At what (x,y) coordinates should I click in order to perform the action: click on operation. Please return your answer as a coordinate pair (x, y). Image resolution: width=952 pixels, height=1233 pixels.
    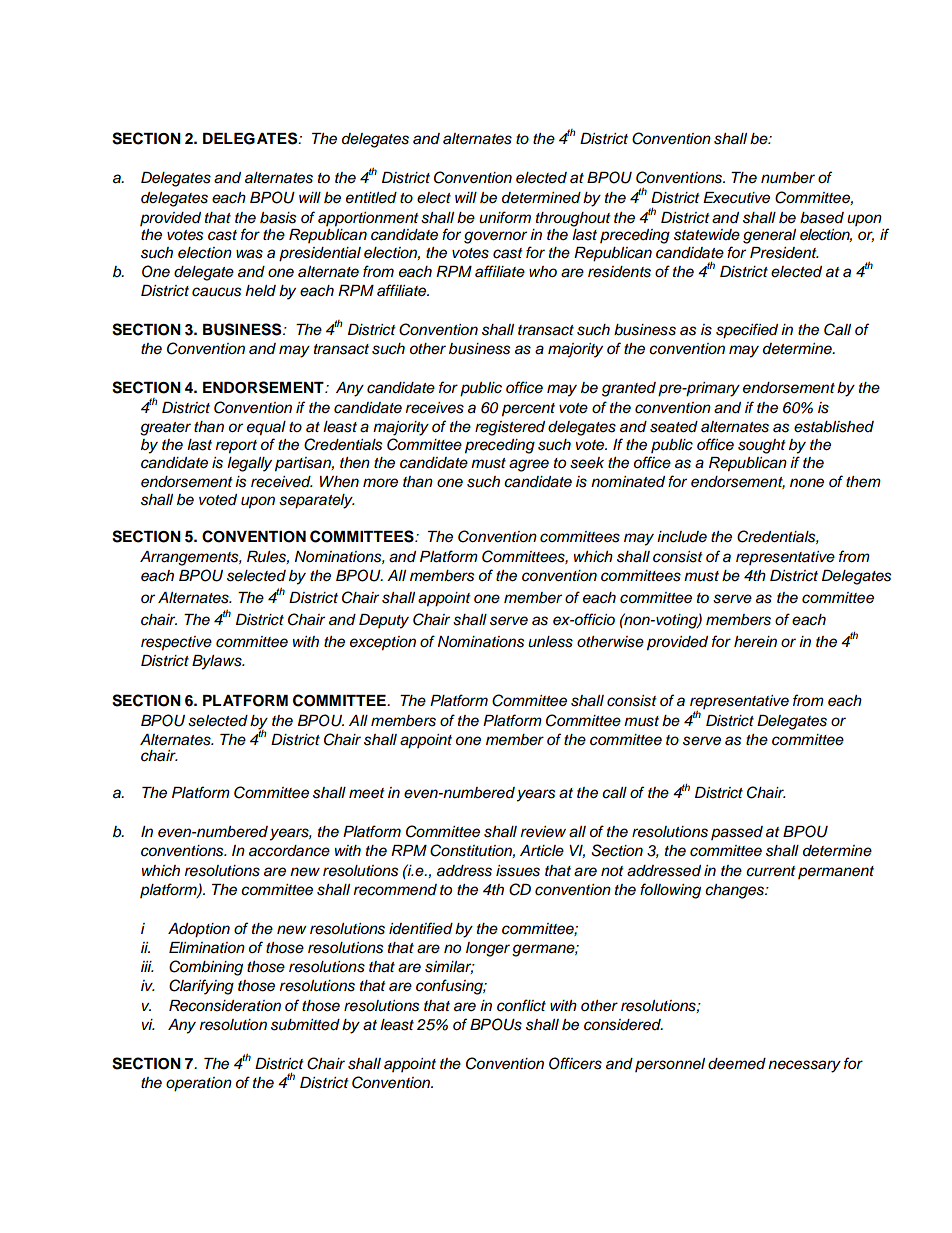
    Looking at the image, I should click on (199, 1084).
